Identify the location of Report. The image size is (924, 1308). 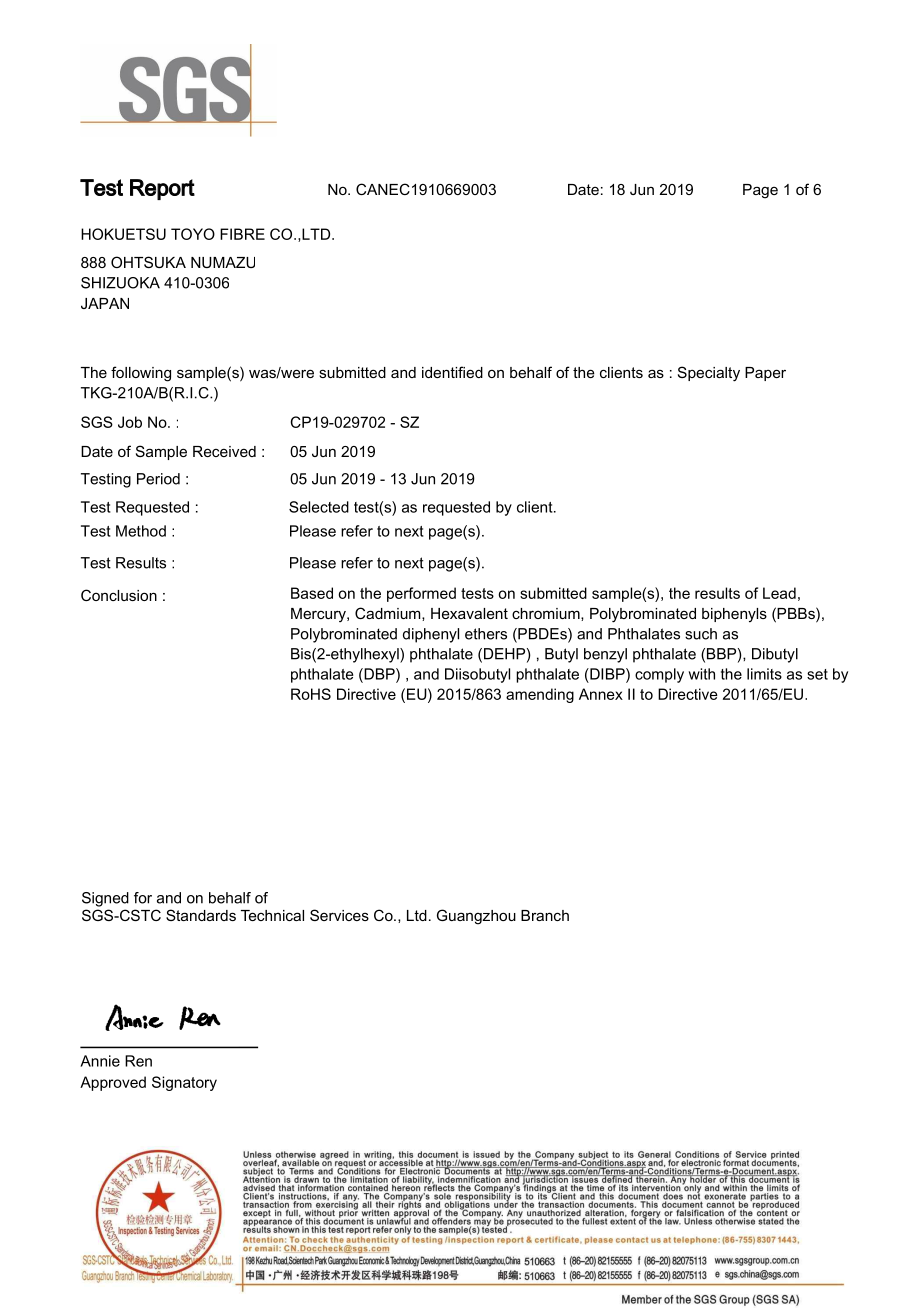
(162, 189).
